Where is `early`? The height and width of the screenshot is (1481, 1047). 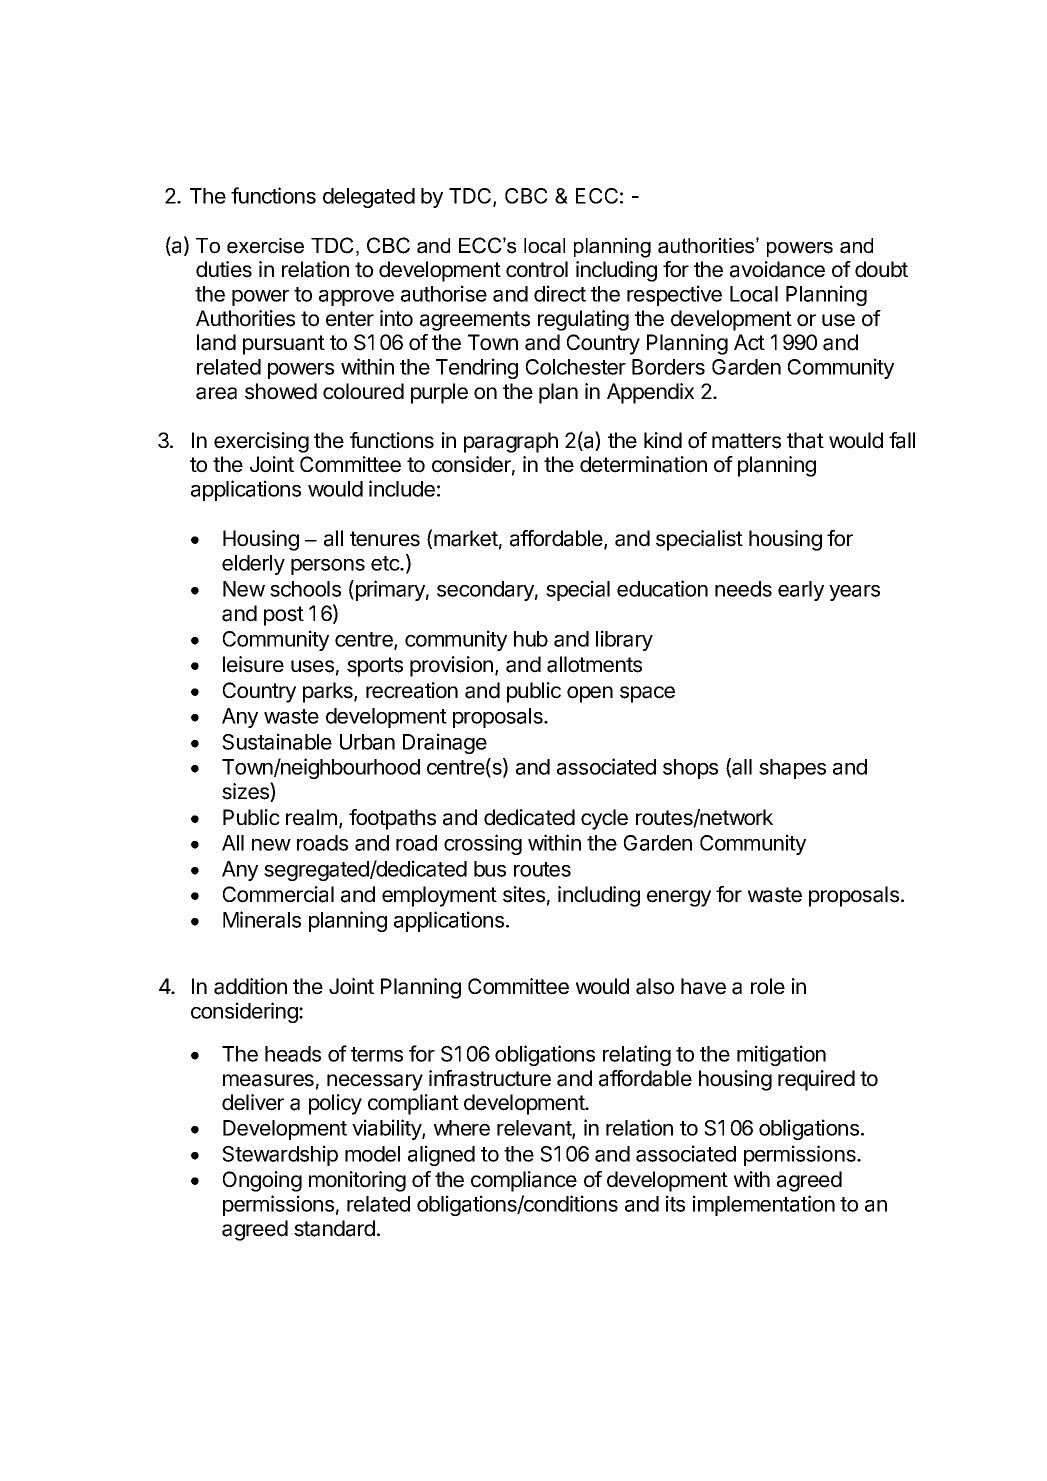 early is located at coordinates (801, 591).
